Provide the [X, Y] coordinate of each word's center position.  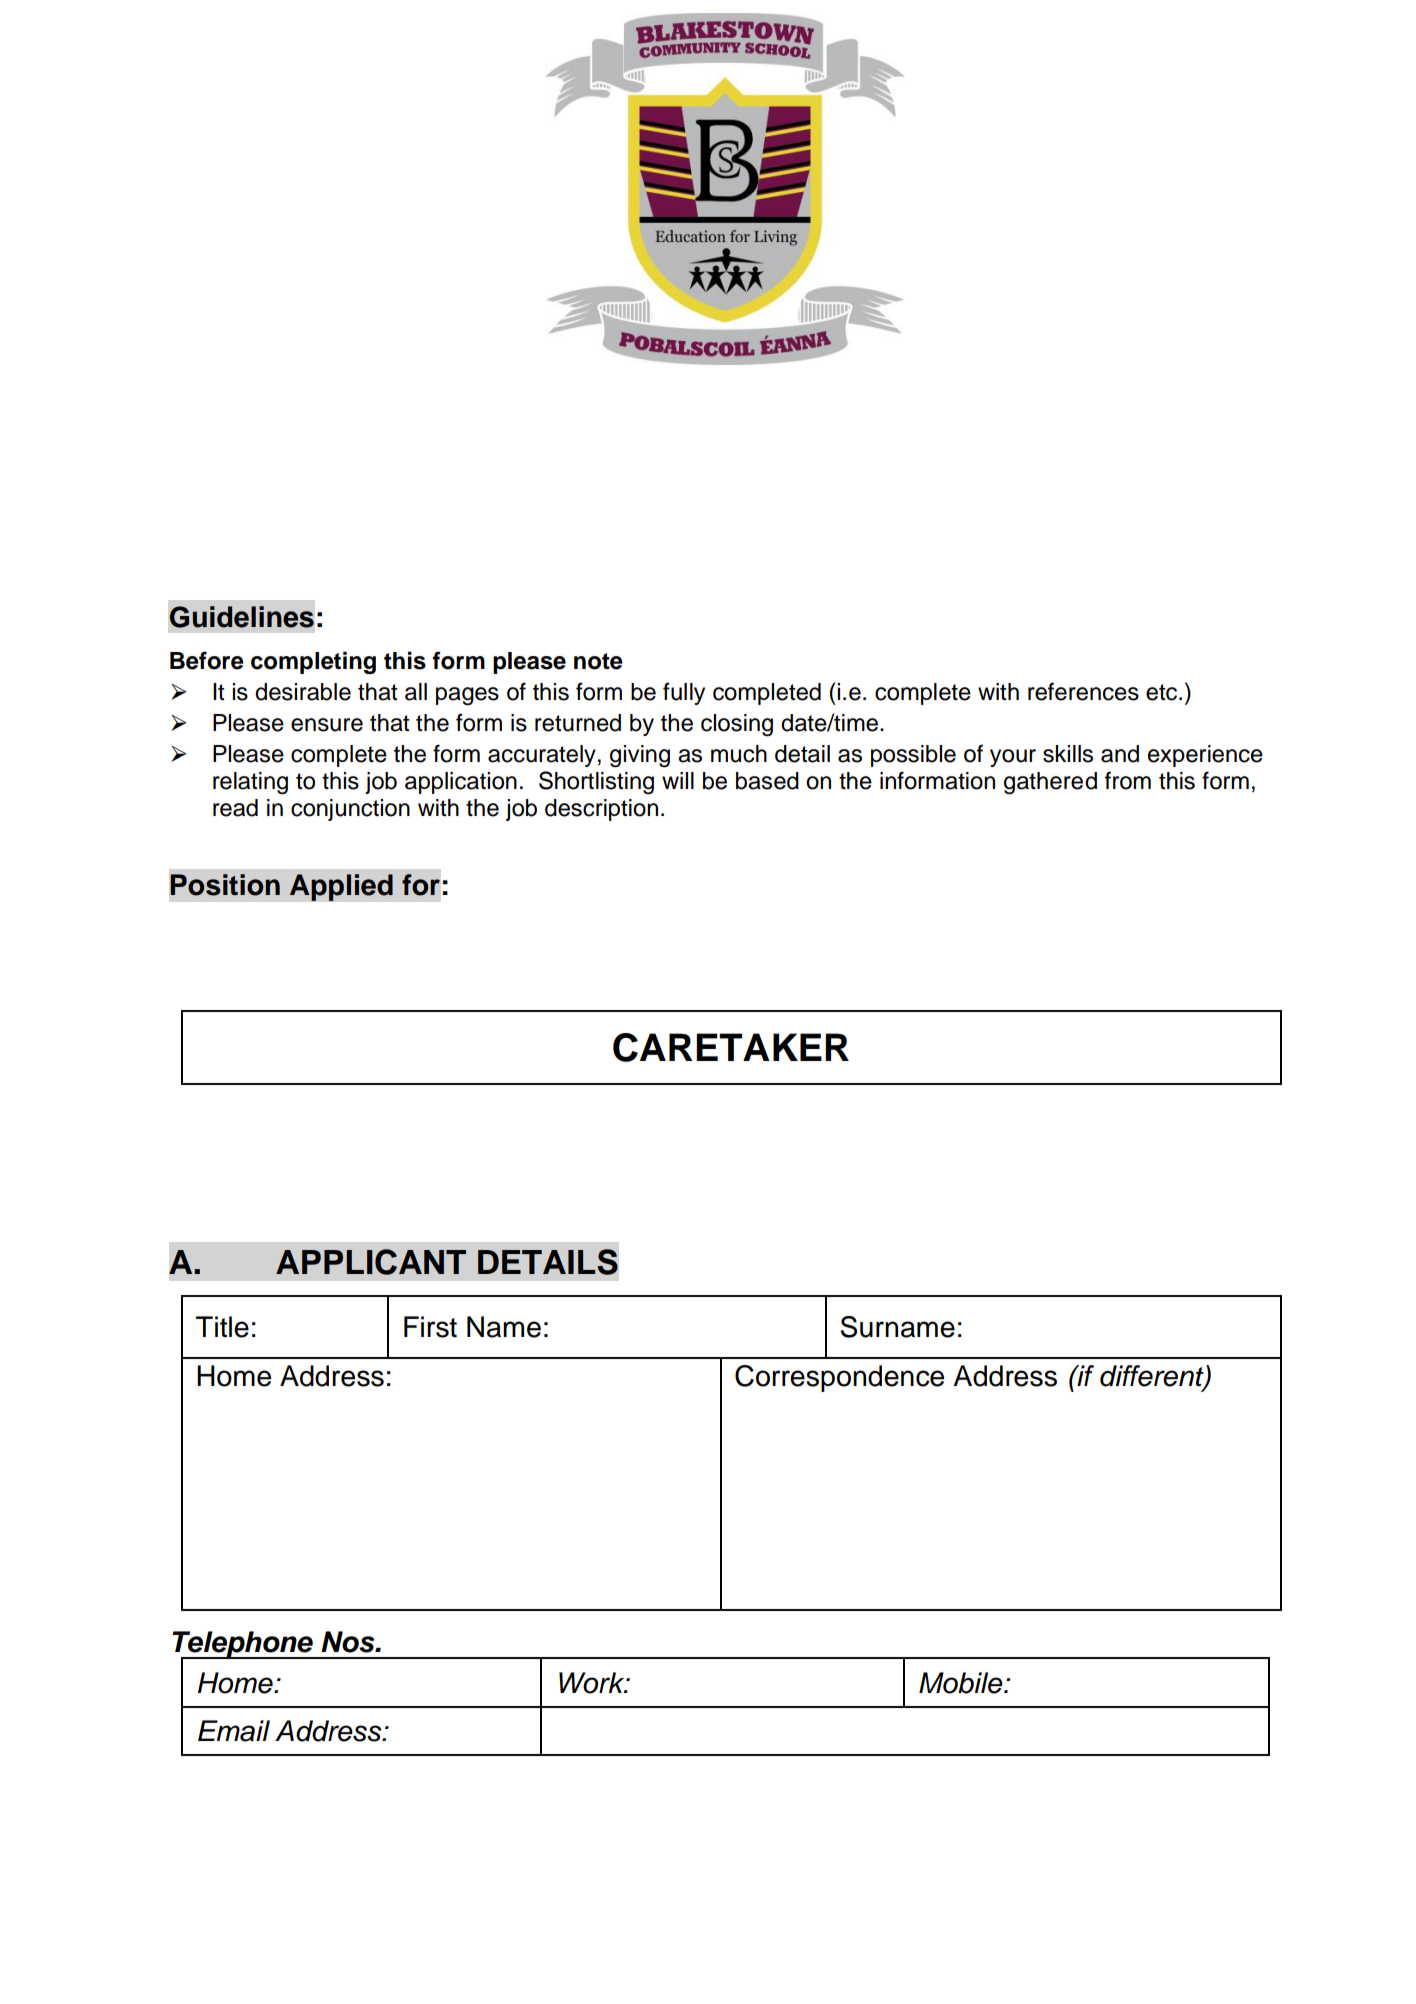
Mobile [962, 1683]
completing [313, 662]
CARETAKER [731, 1047]
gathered [1050, 783]
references [1083, 691]
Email [234, 1731]
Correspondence [839, 1378]
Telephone [243, 1645]
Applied [341, 887]
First [430, 1327]
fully [684, 693]
